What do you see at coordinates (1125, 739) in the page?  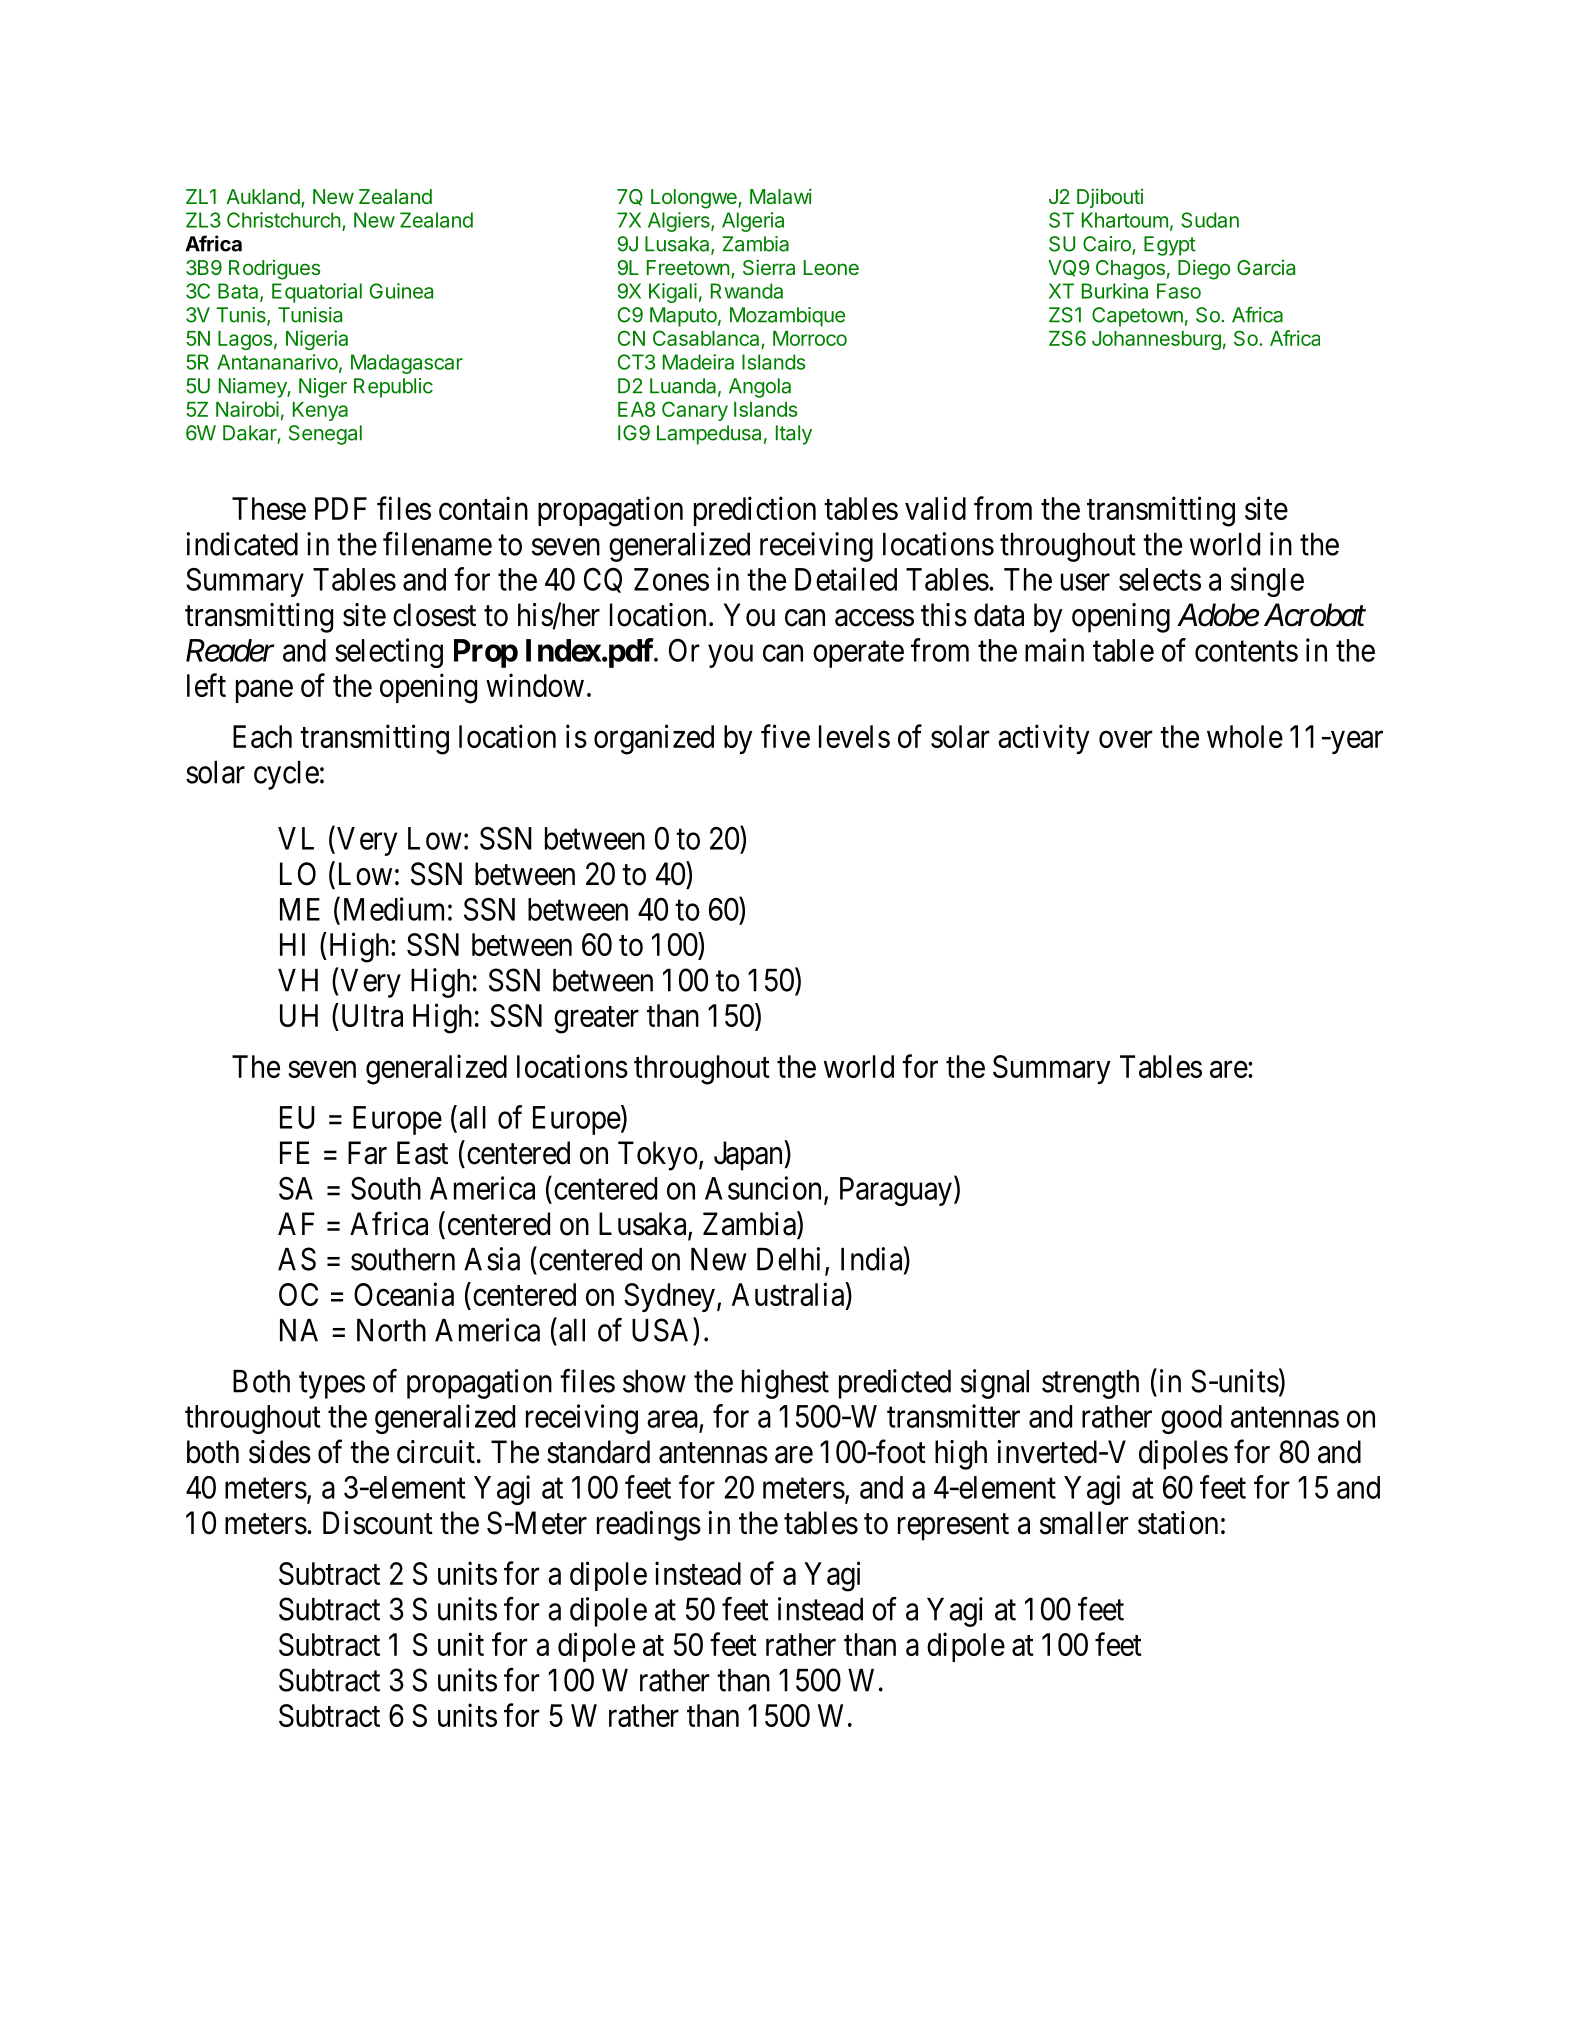 I see `over` at bounding box center [1125, 739].
